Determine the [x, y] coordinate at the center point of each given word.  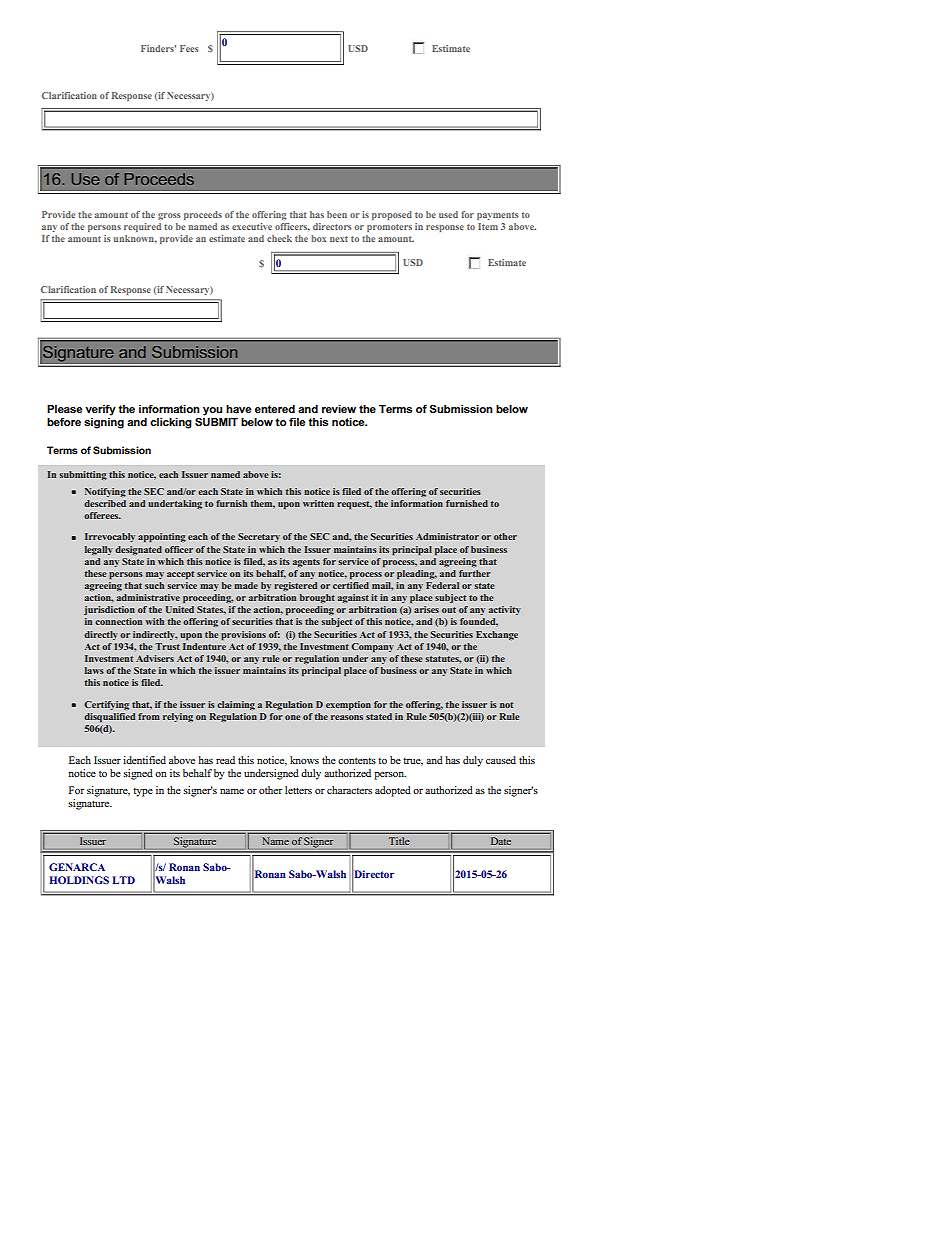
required [142, 227]
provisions [243, 635]
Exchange [497, 635]
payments [497, 216]
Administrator [447, 536]
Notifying [105, 492]
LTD [124, 880]
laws [94, 670]
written [318, 503]
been [337, 214]
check [279, 238]
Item [488, 226]
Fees [189, 48]
